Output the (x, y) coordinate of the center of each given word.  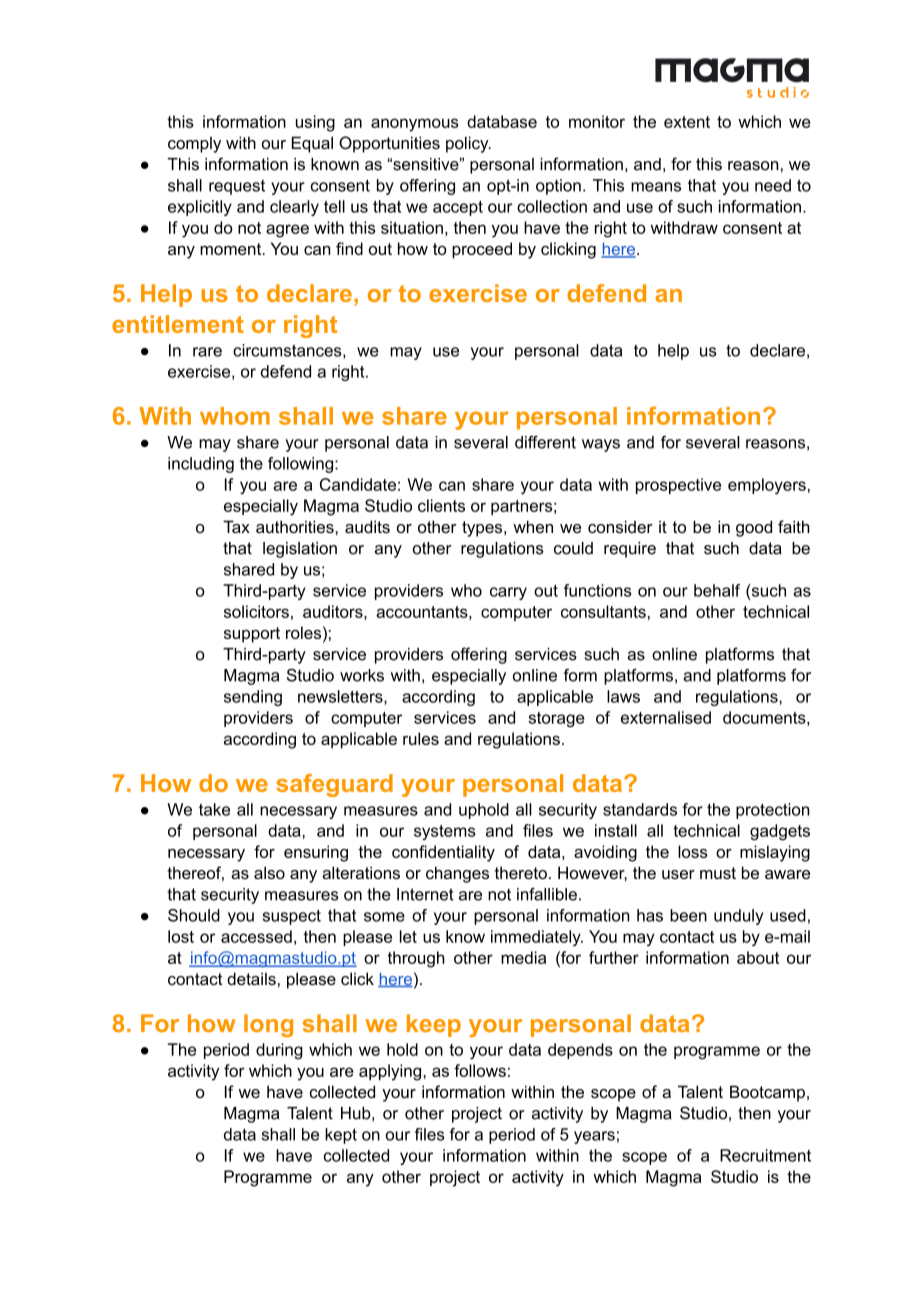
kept (341, 1136)
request (237, 187)
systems (444, 832)
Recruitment (765, 1155)
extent (687, 122)
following (302, 465)
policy (468, 144)
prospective (678, 486)
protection (772, 811)
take (214, 809)
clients (441, 505)
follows (480, 1070)
